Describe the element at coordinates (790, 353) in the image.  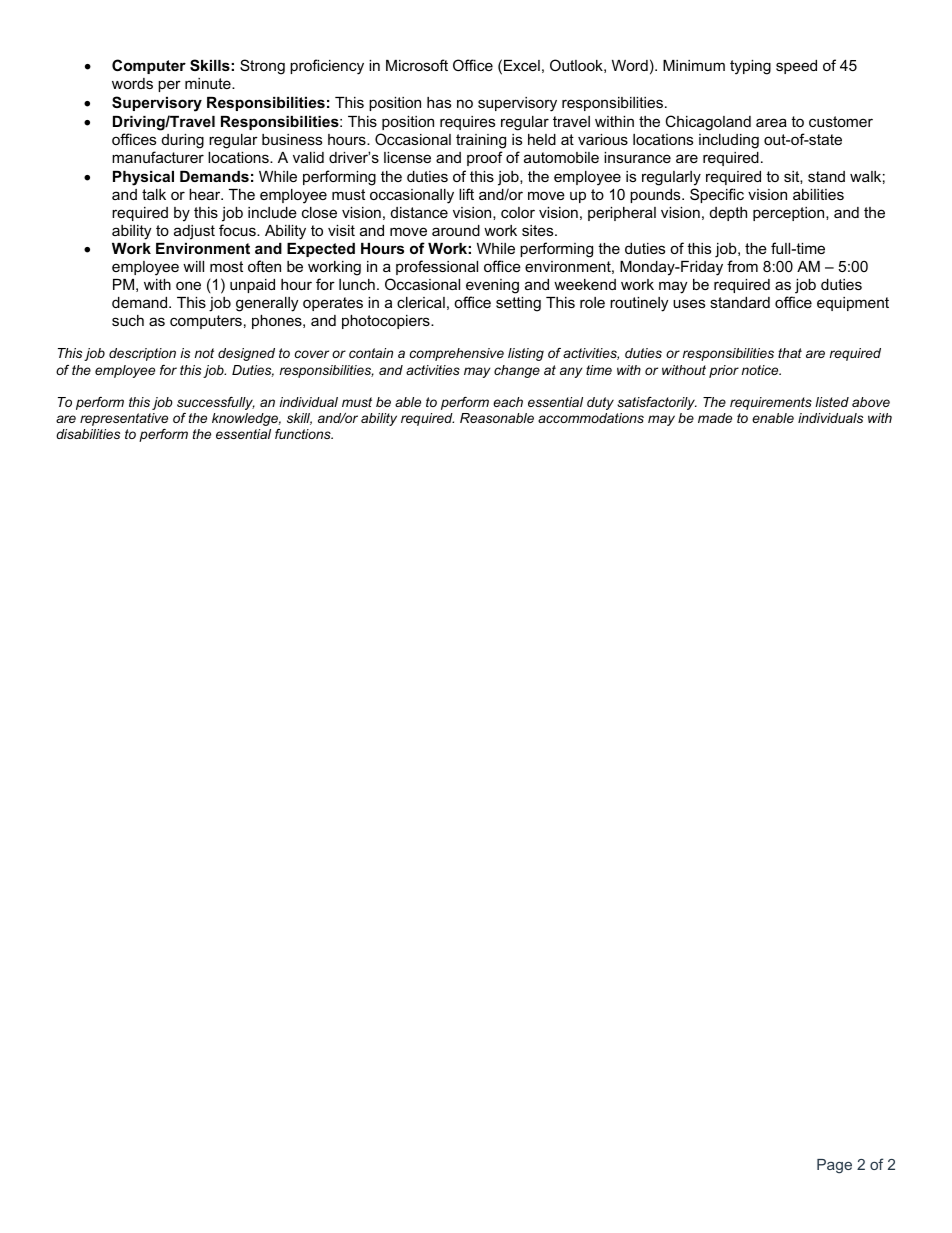
I see `that` at that location.
